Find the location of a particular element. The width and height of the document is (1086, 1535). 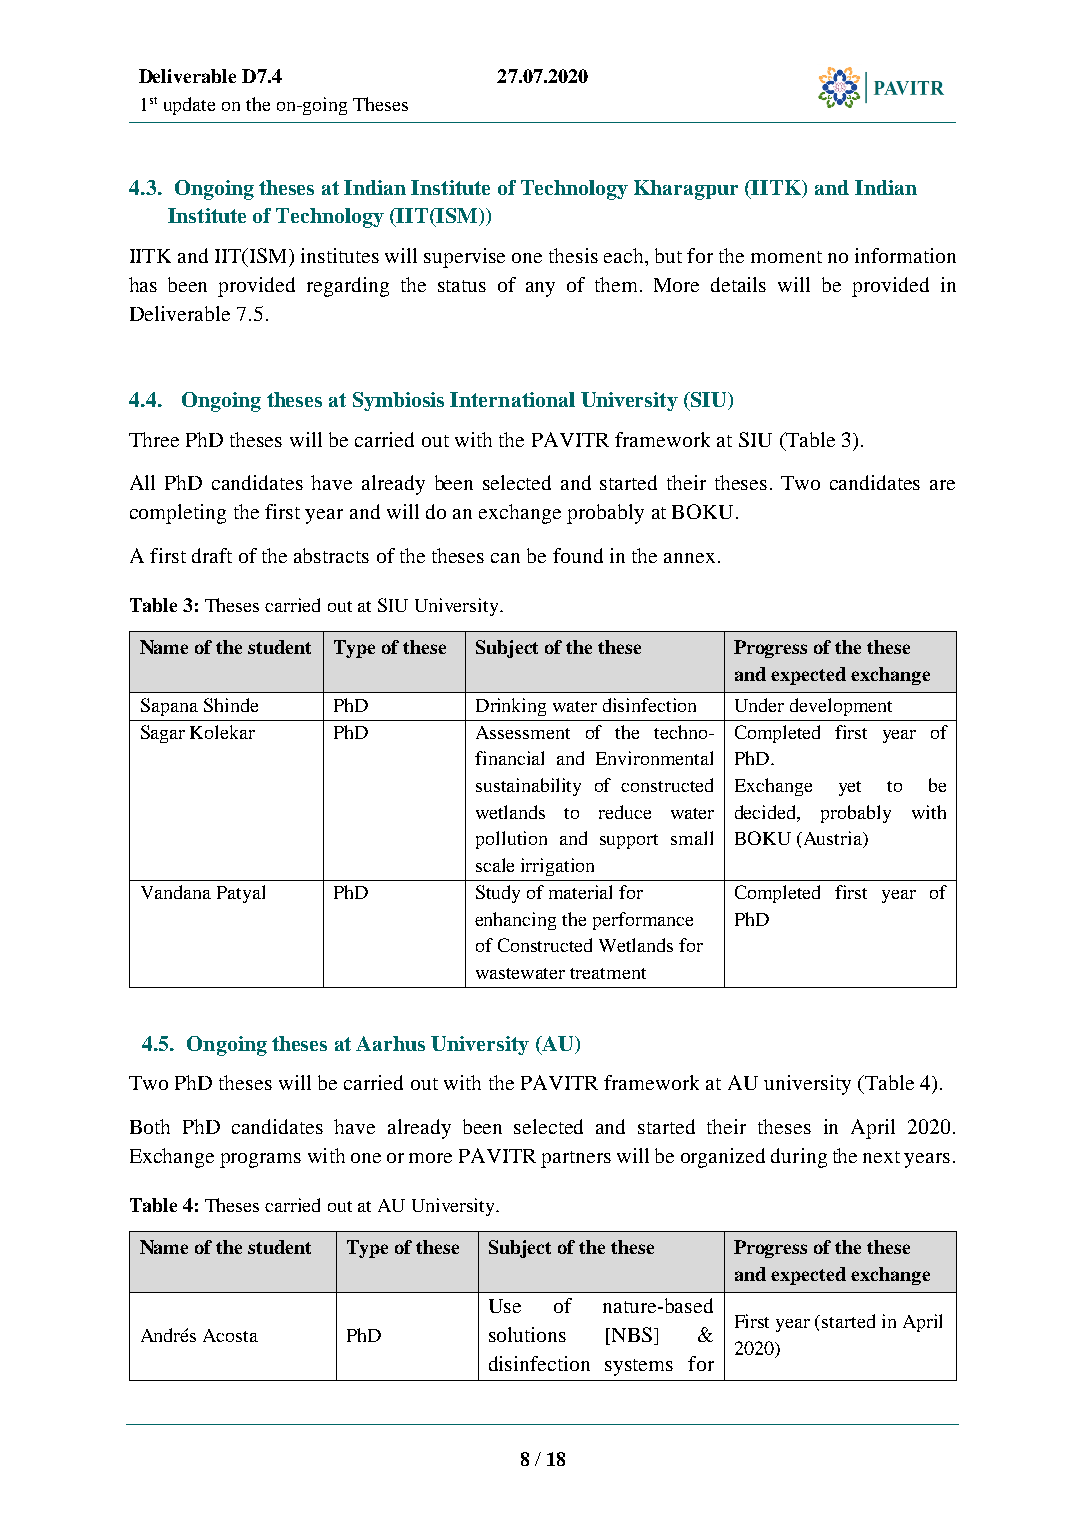

next is located at coordinates (881, 1157).
